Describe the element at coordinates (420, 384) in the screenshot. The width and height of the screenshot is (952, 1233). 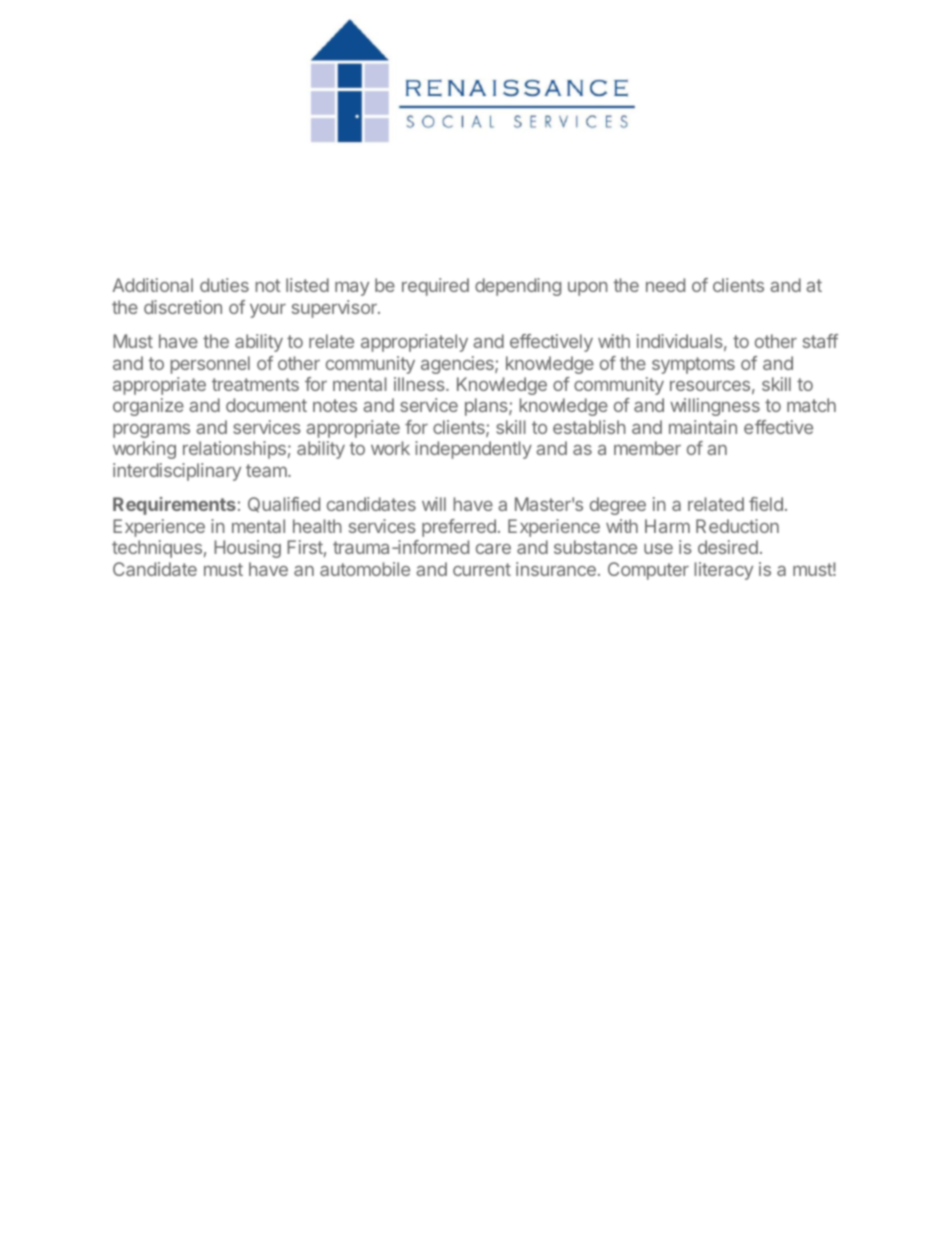
I see `illness` at that location.
